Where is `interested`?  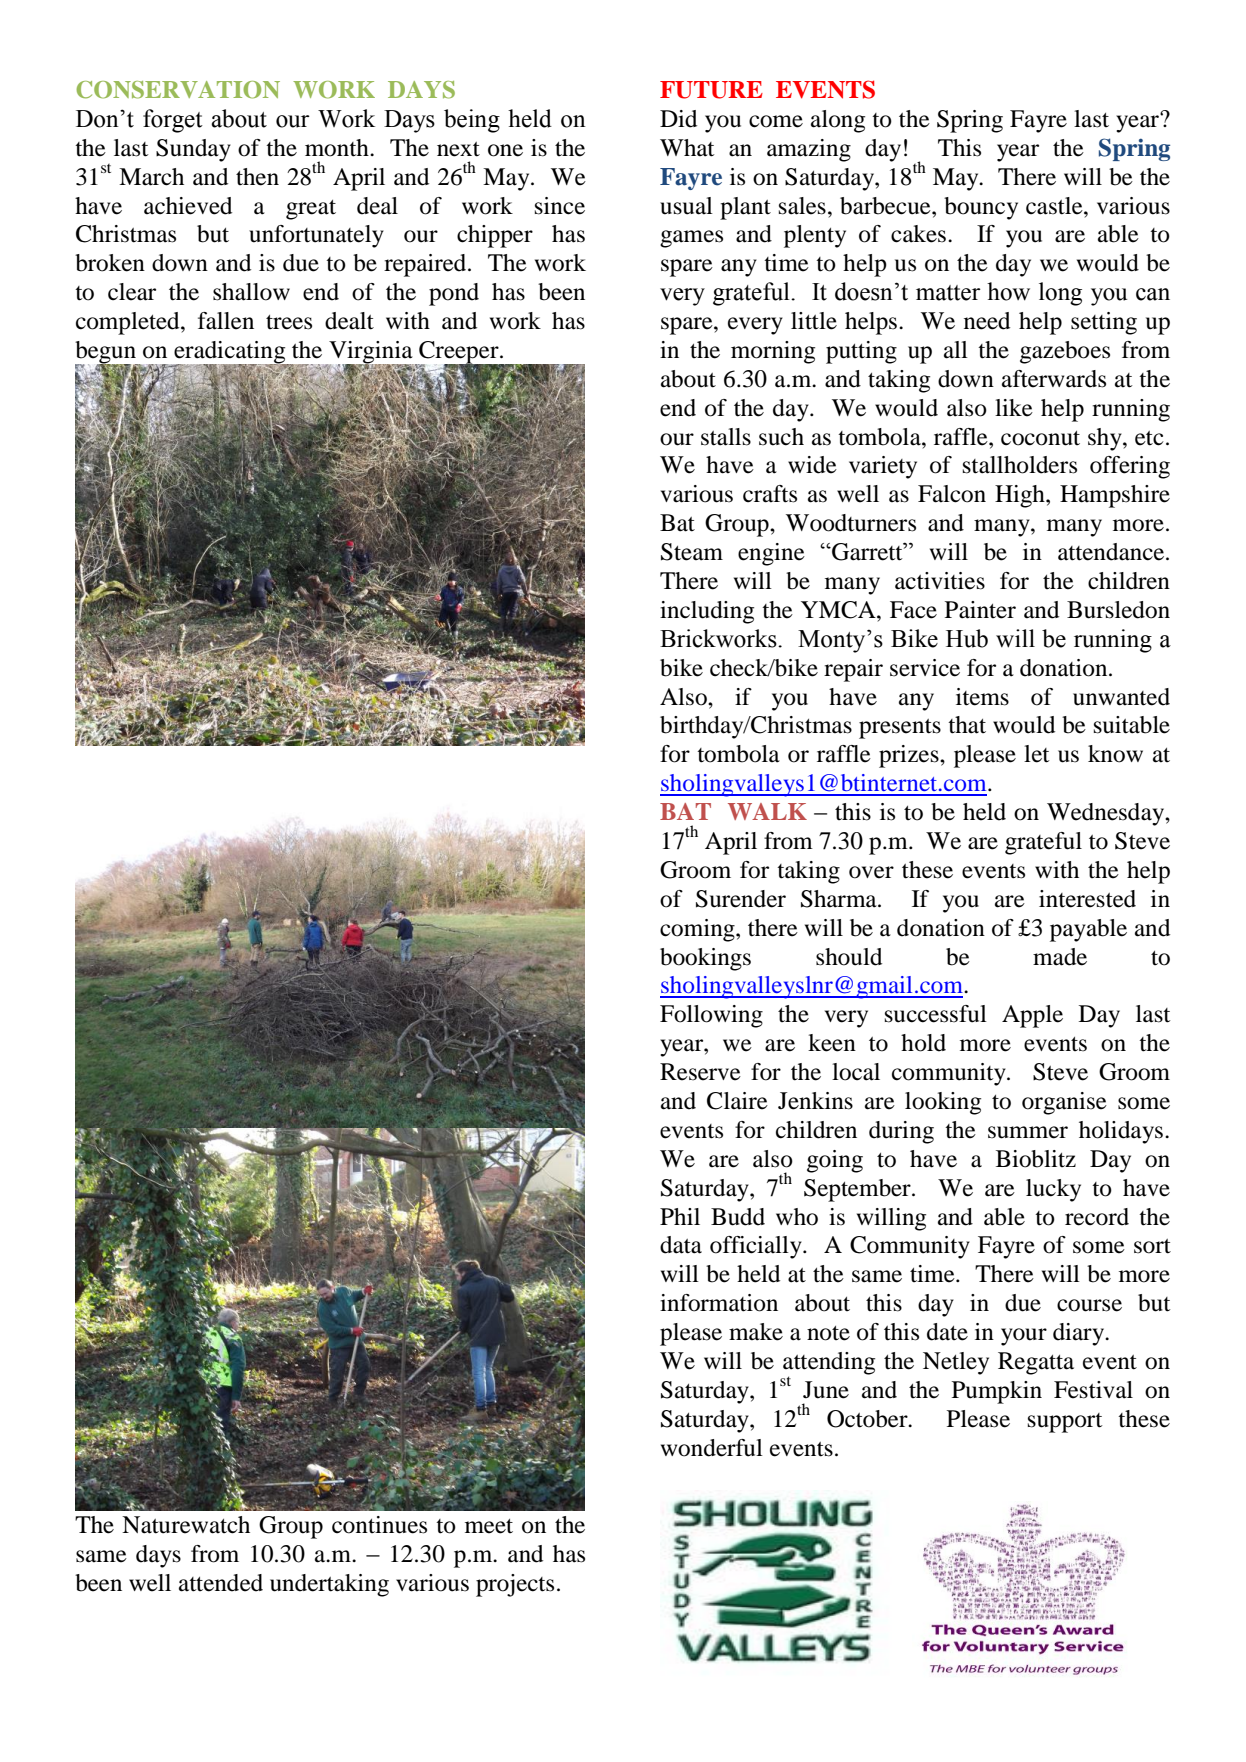
interested is located at coordinates (1087, 899).
